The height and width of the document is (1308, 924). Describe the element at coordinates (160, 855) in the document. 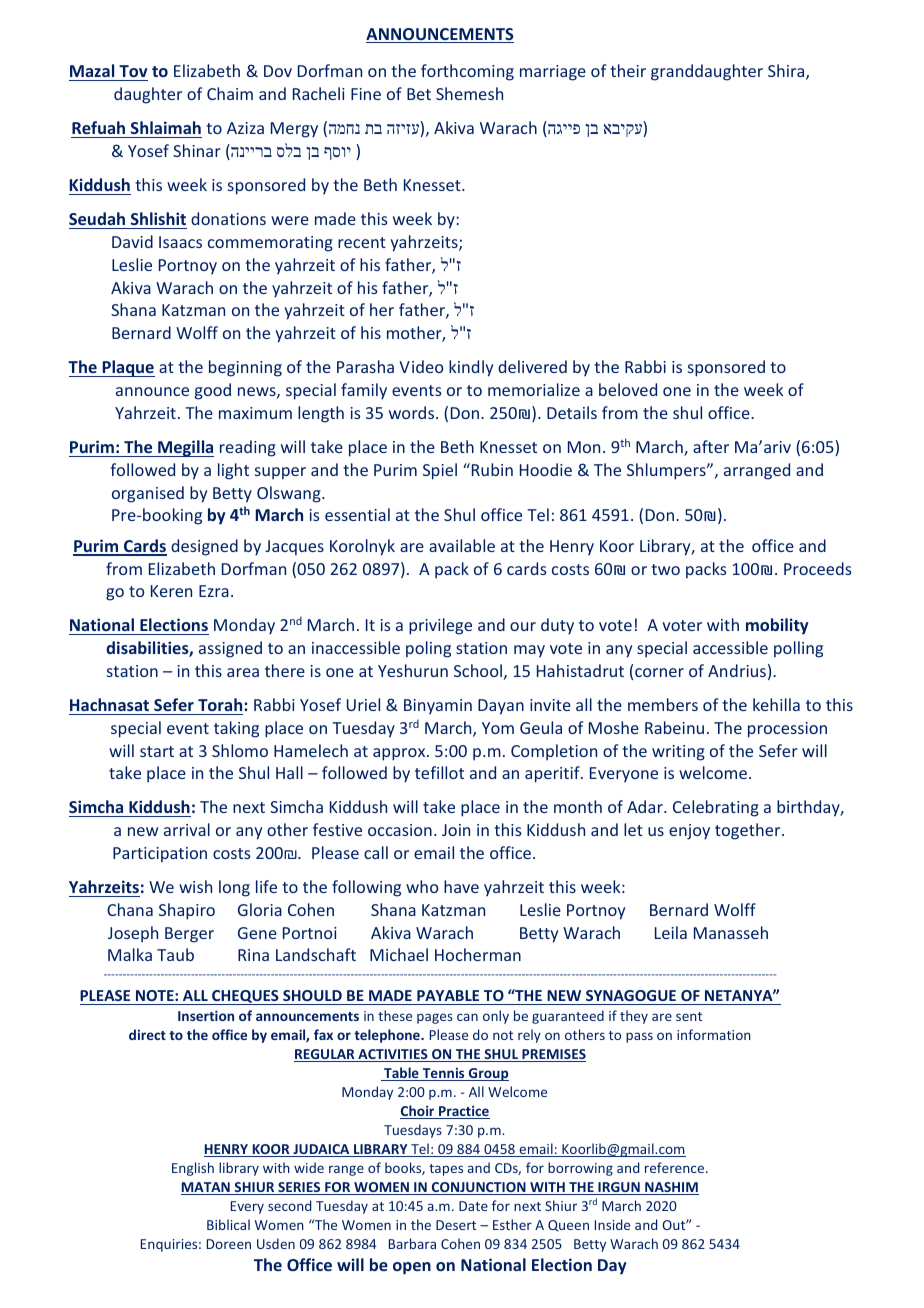

I see `Participation` at that location.
